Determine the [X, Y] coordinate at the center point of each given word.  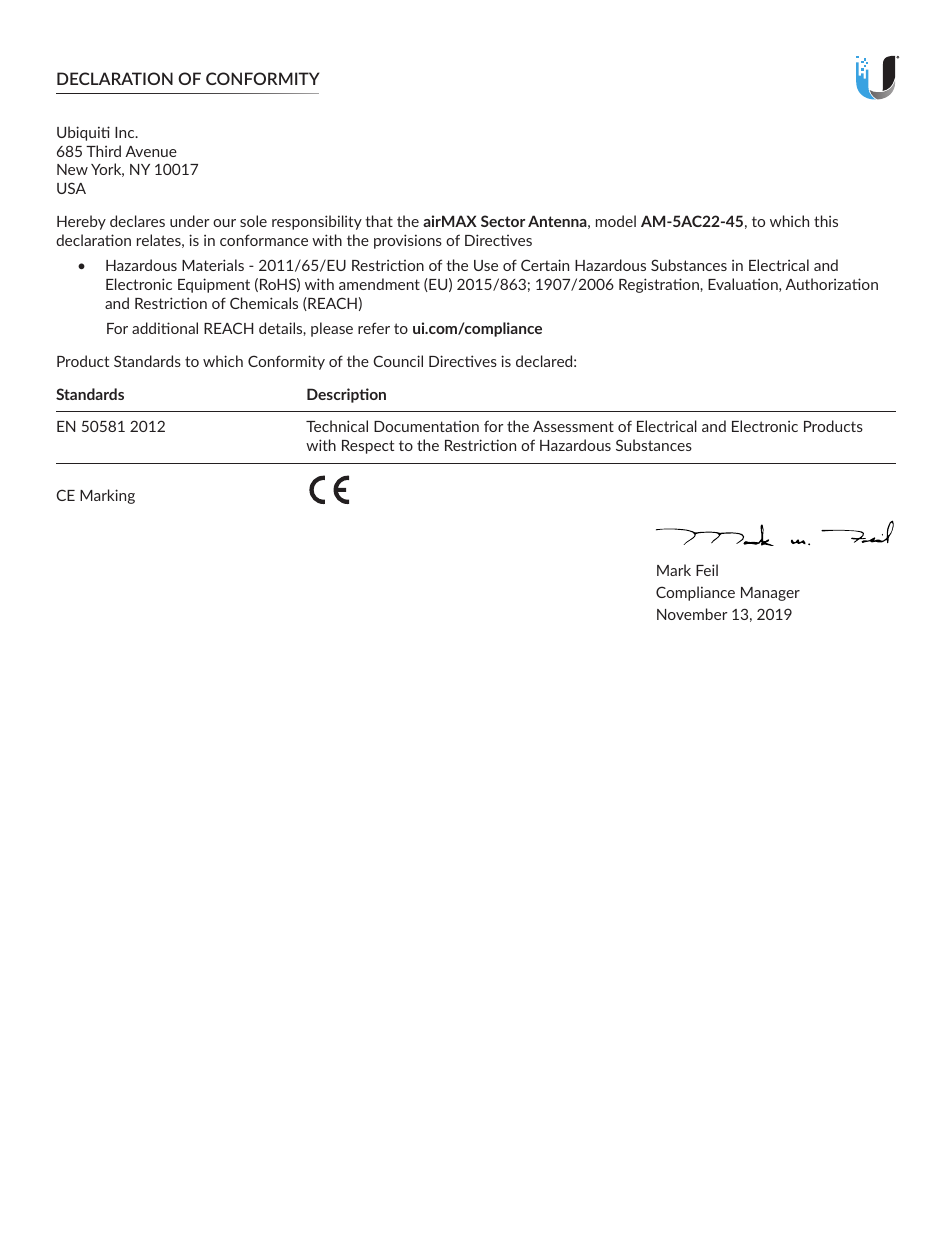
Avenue [151, 151]
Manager [770, 594]
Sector [503, 221]
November [692, 614]
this [826, 221]
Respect [368, 447]
